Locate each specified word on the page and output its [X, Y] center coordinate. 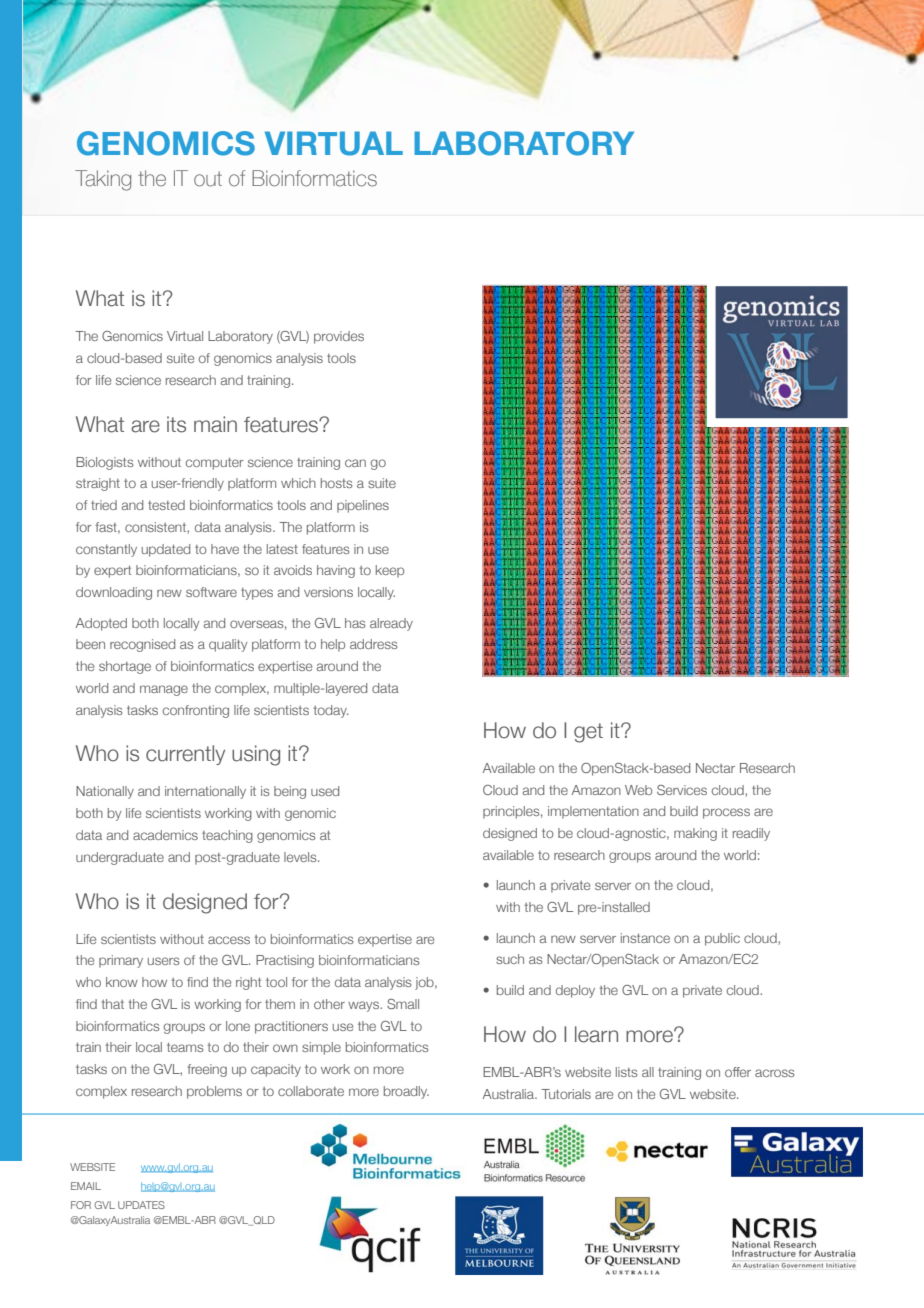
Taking [103, 180]
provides [339, 337]
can [355, 463]
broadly [406, 1092]
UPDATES [141, 1205]
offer [738, 1072]
